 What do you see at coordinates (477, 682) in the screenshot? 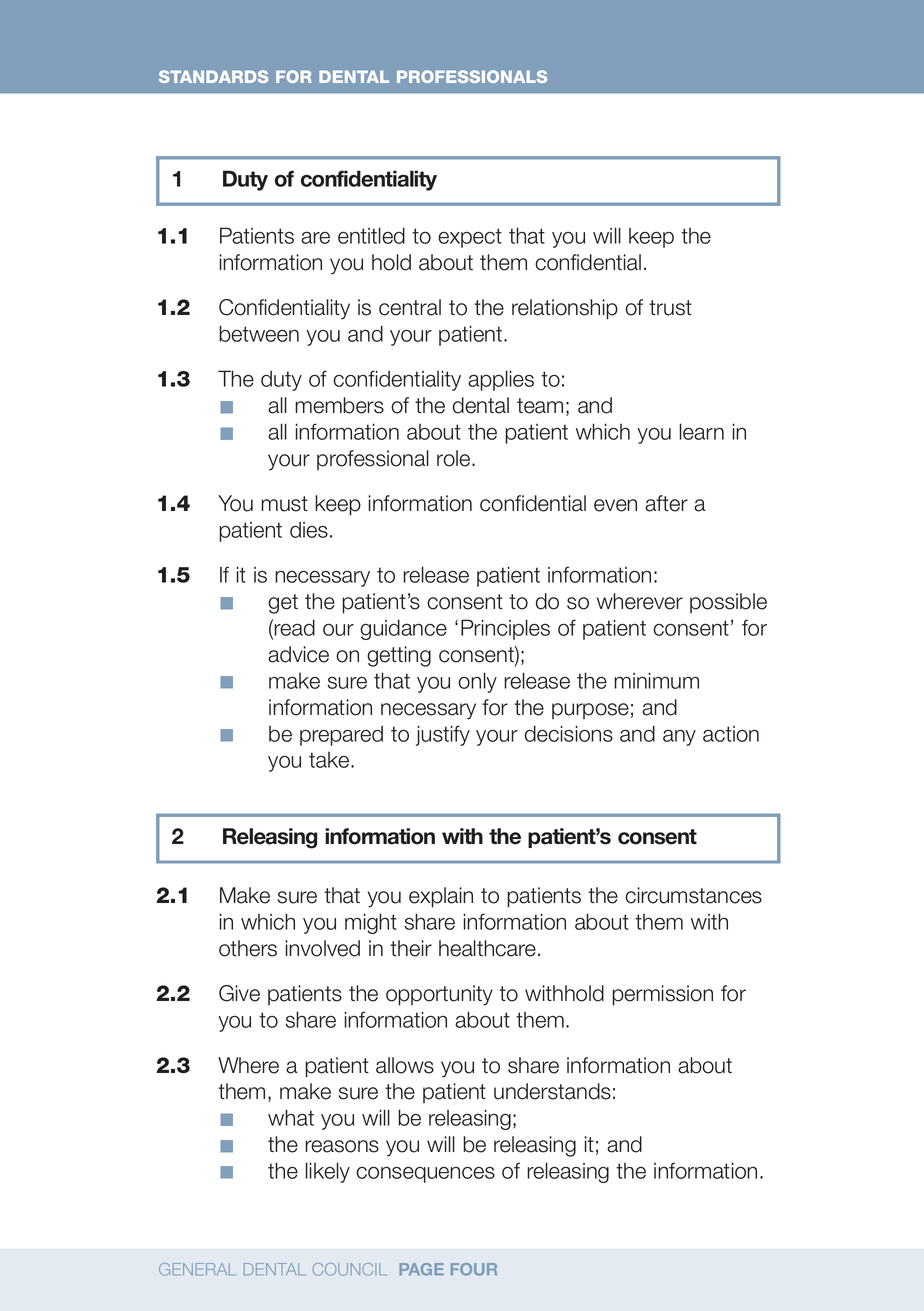
I see `only` at bounding box center [477, 682].
